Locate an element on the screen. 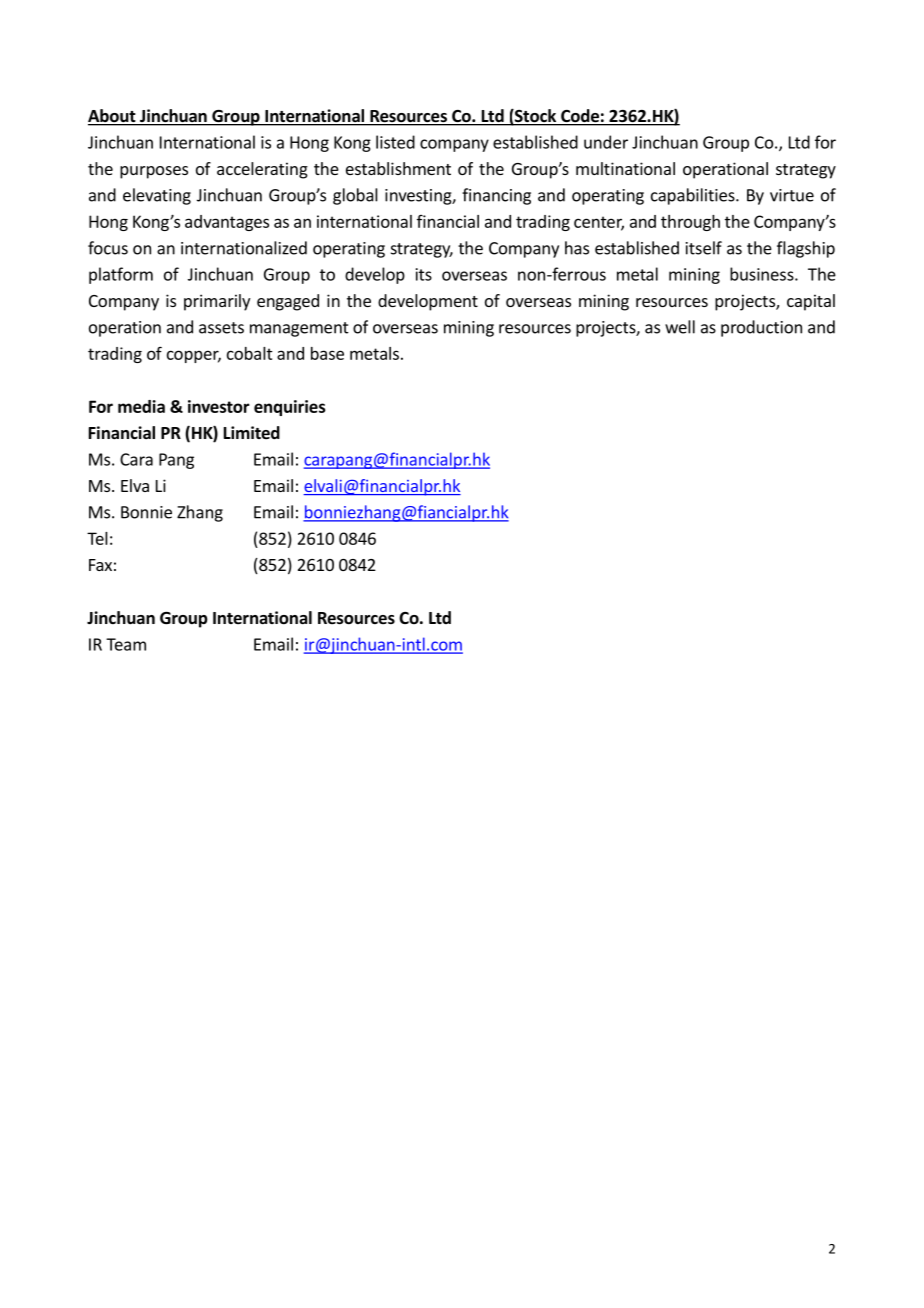 This screenshot has width=924, height=1308. Limited is located at coordinates (252, 433).
